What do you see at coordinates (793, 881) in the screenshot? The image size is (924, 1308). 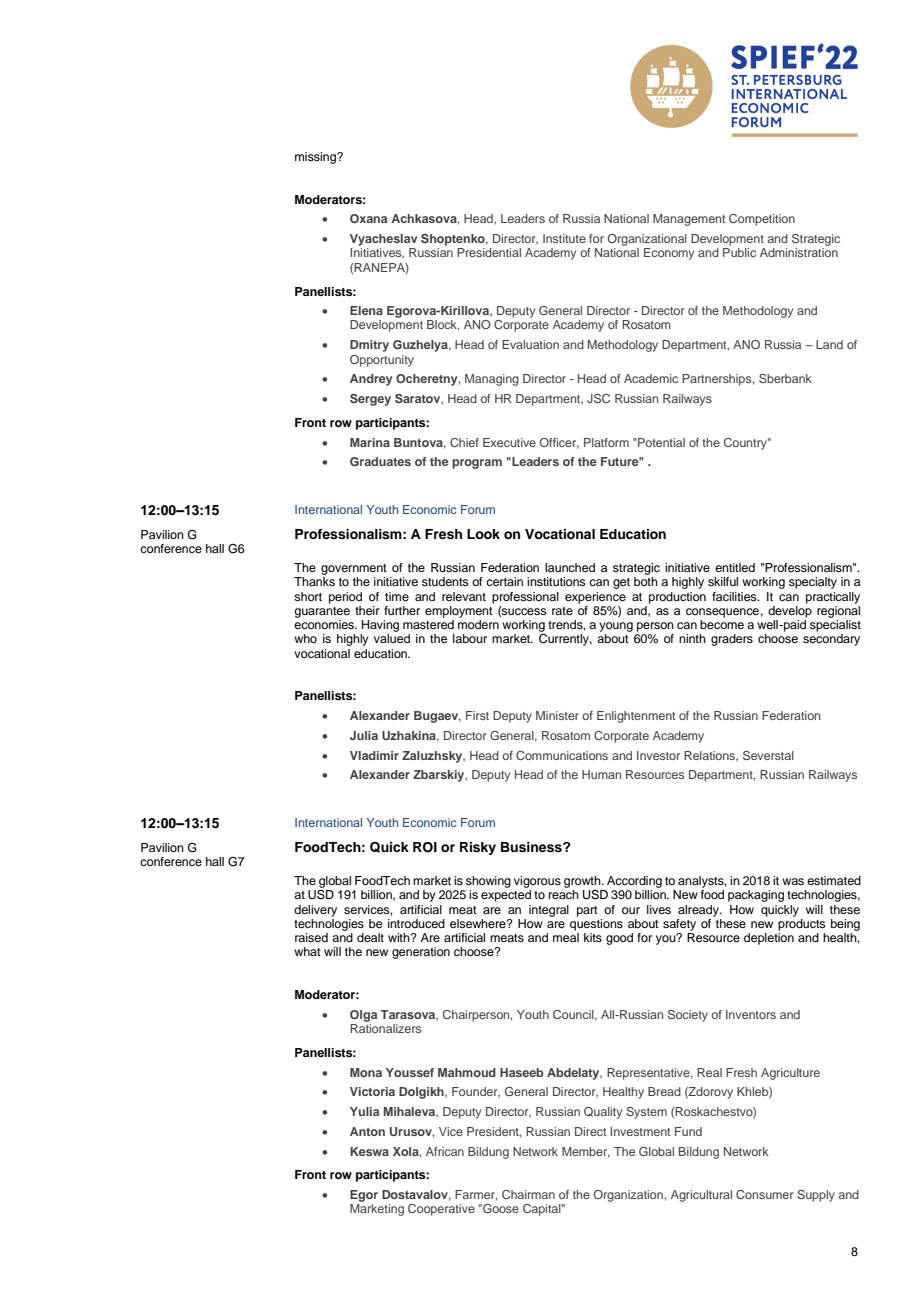 I see `was` at bounding box center [793, 881].
